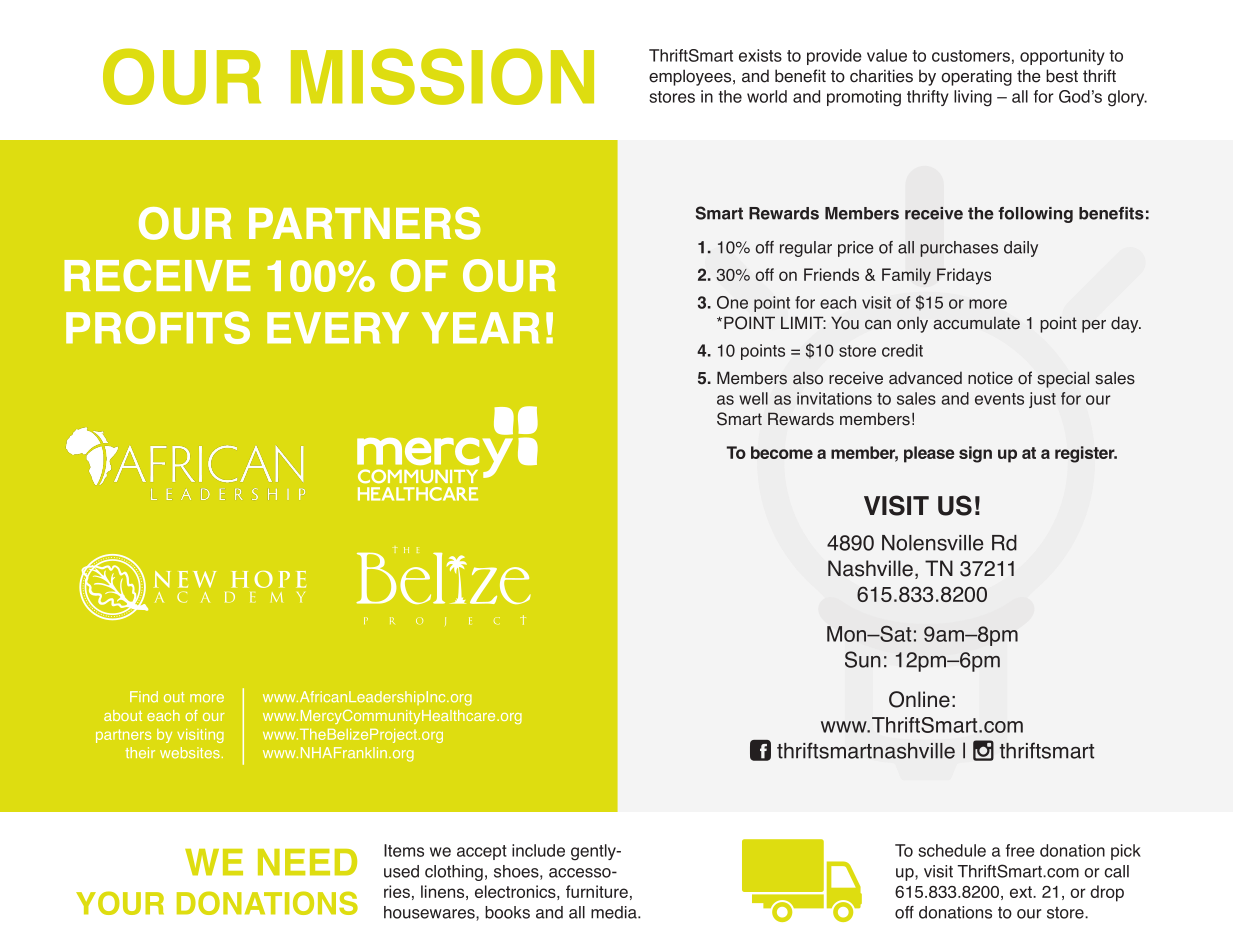  What do you see at coordinates (158, 327) in the screenshot?
I see `PROFITS` at bounding box center [158, 327].
